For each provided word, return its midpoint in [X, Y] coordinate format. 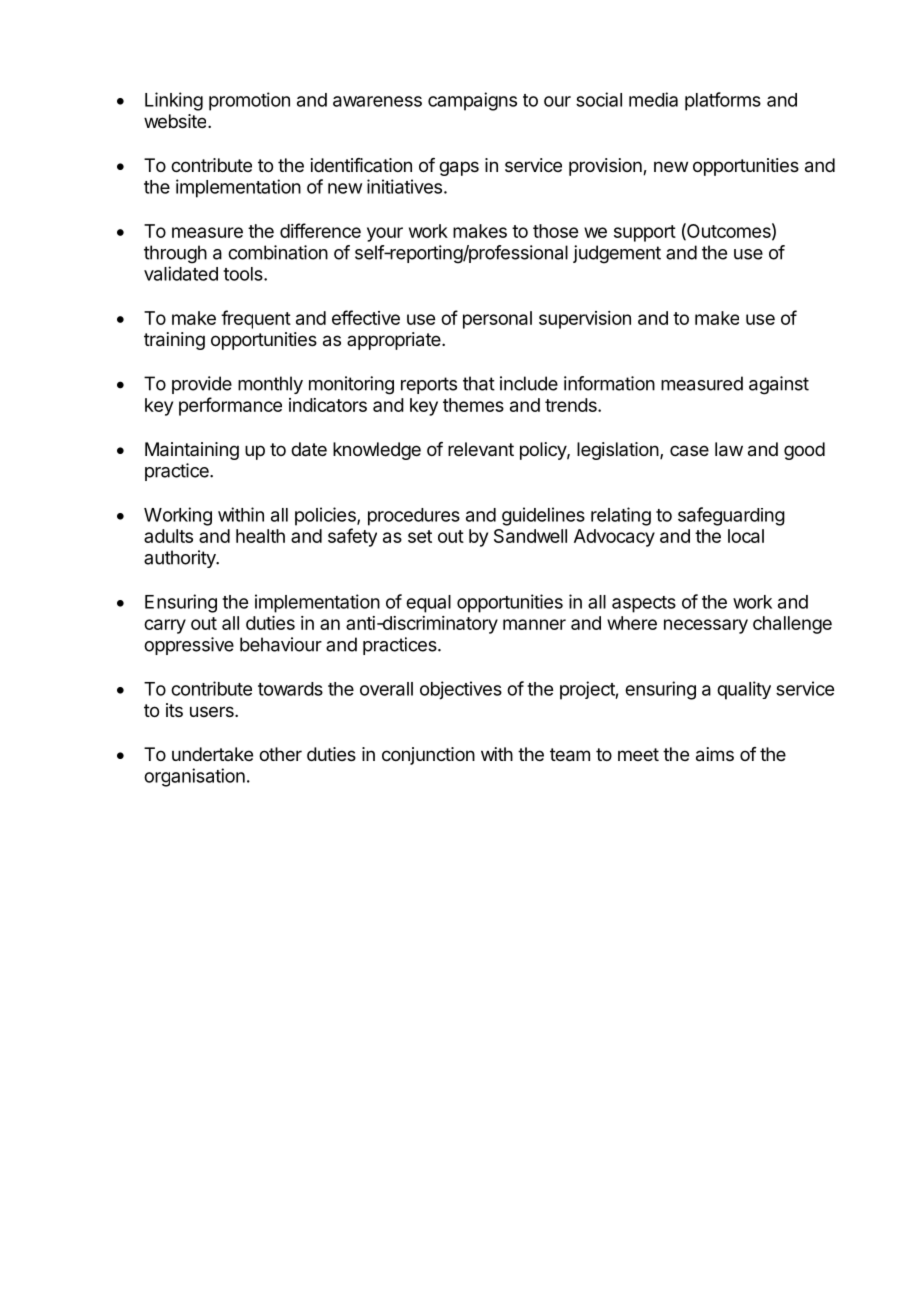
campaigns [472, 101]
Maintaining [192, 451]
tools [244, 274]
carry [165, 626]
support [645, 233]
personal [497, 320]
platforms [723, 101]
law [729, 449]
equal [428, 604]
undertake [212, 754]
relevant [481, 449]
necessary [706, 626]
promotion [249, 101]
